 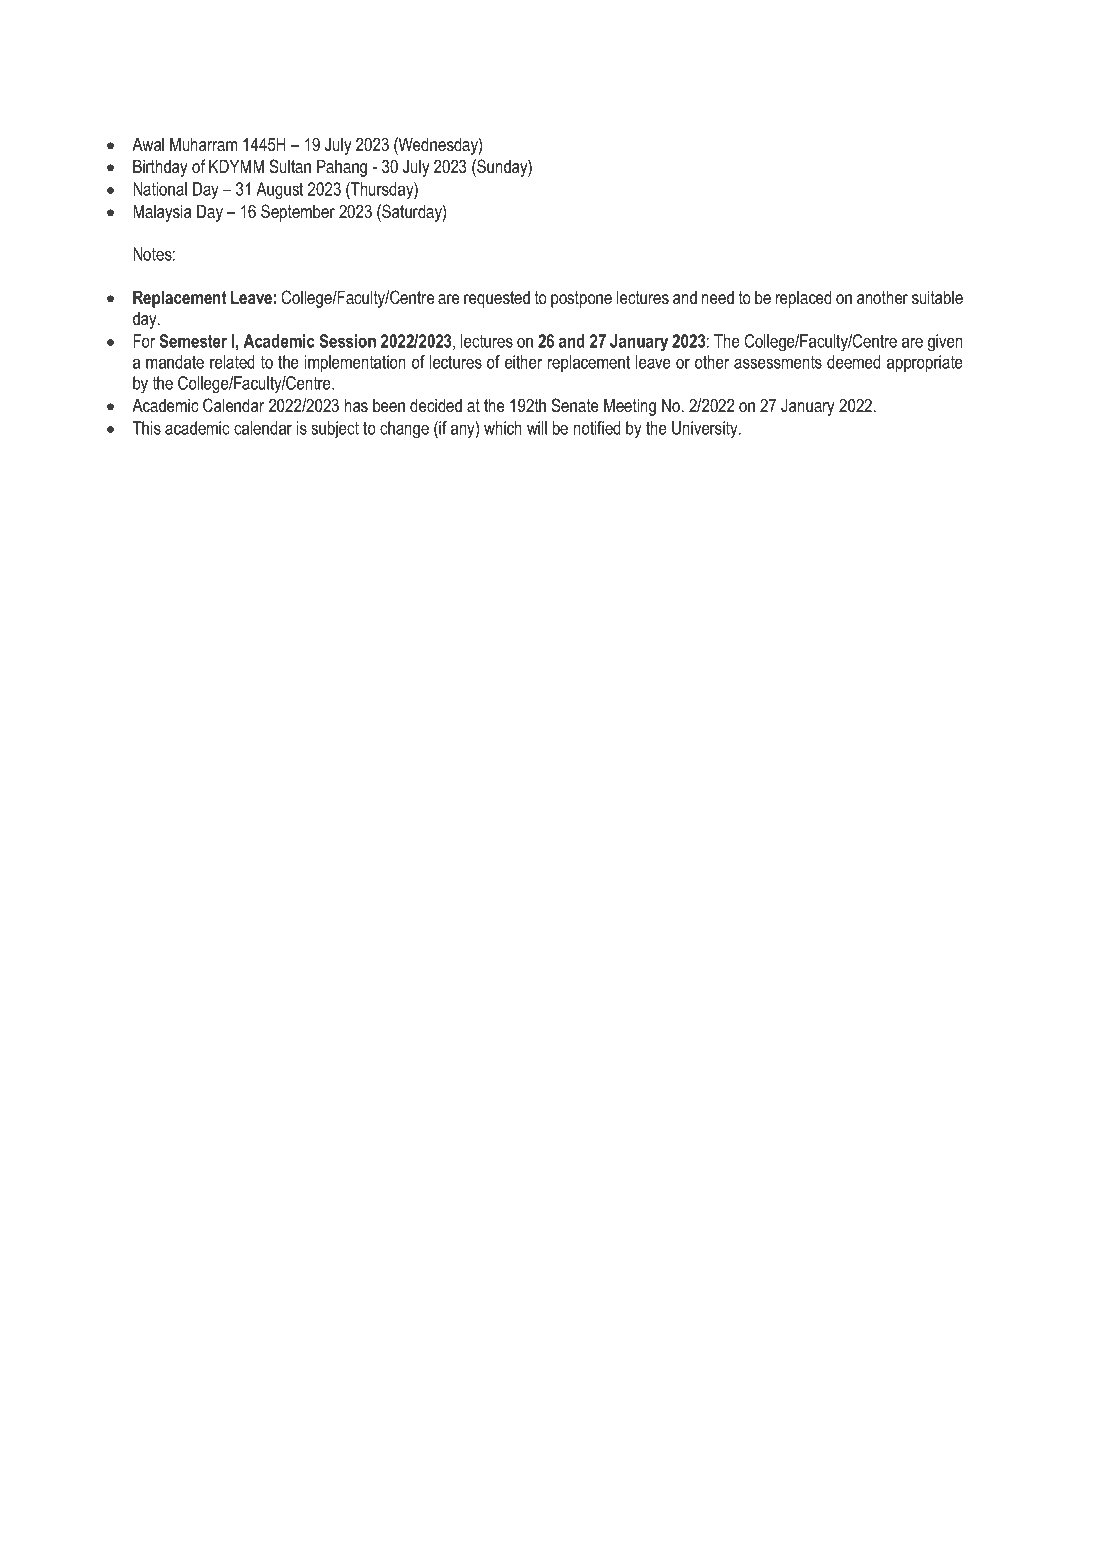 I want to click on This, so click(x=147, y=428).
